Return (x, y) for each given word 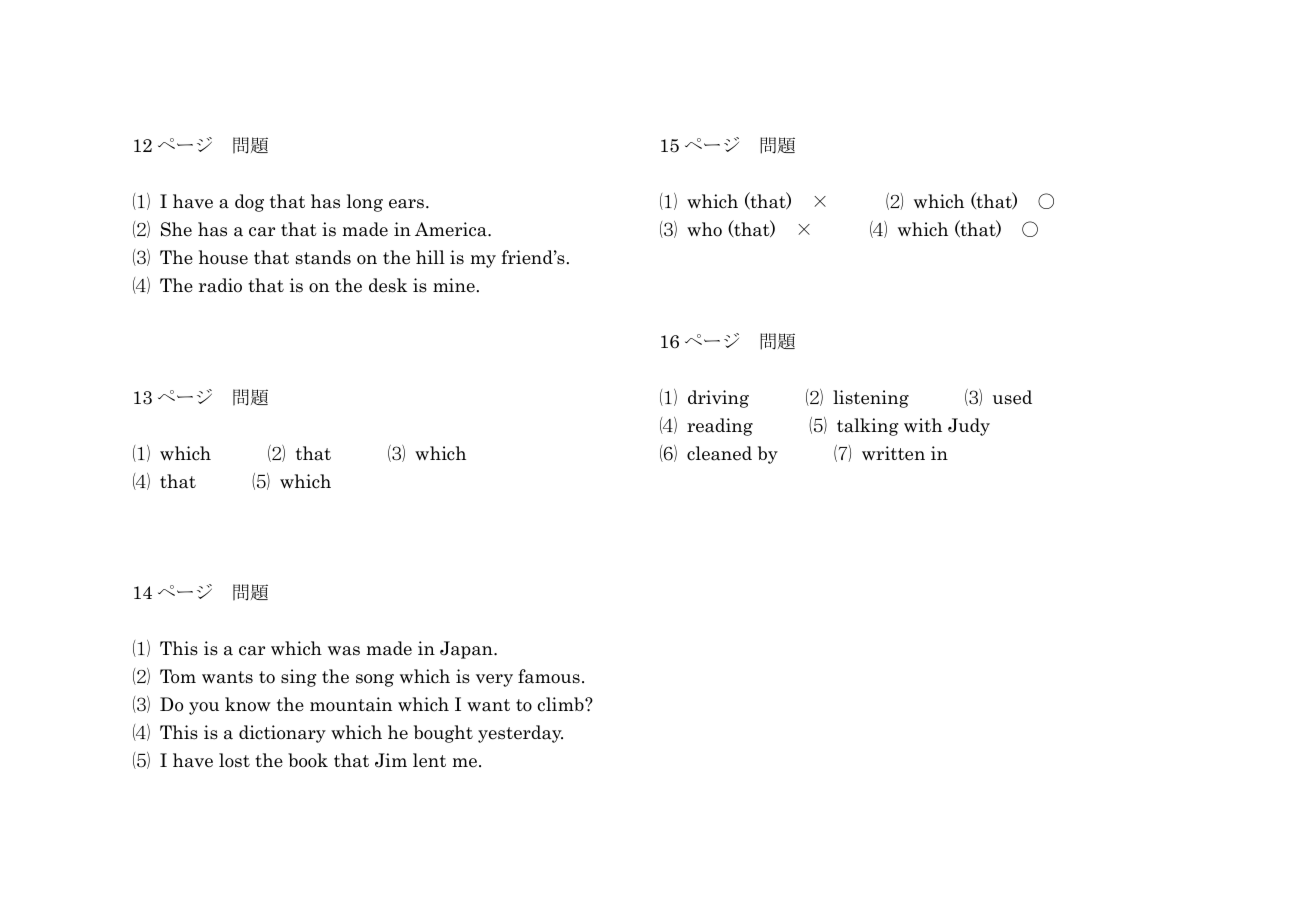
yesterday (520, 734)
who (704, 229)
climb (562, 704)
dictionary (282, 734)
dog (249, 203)
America (452, 229)
